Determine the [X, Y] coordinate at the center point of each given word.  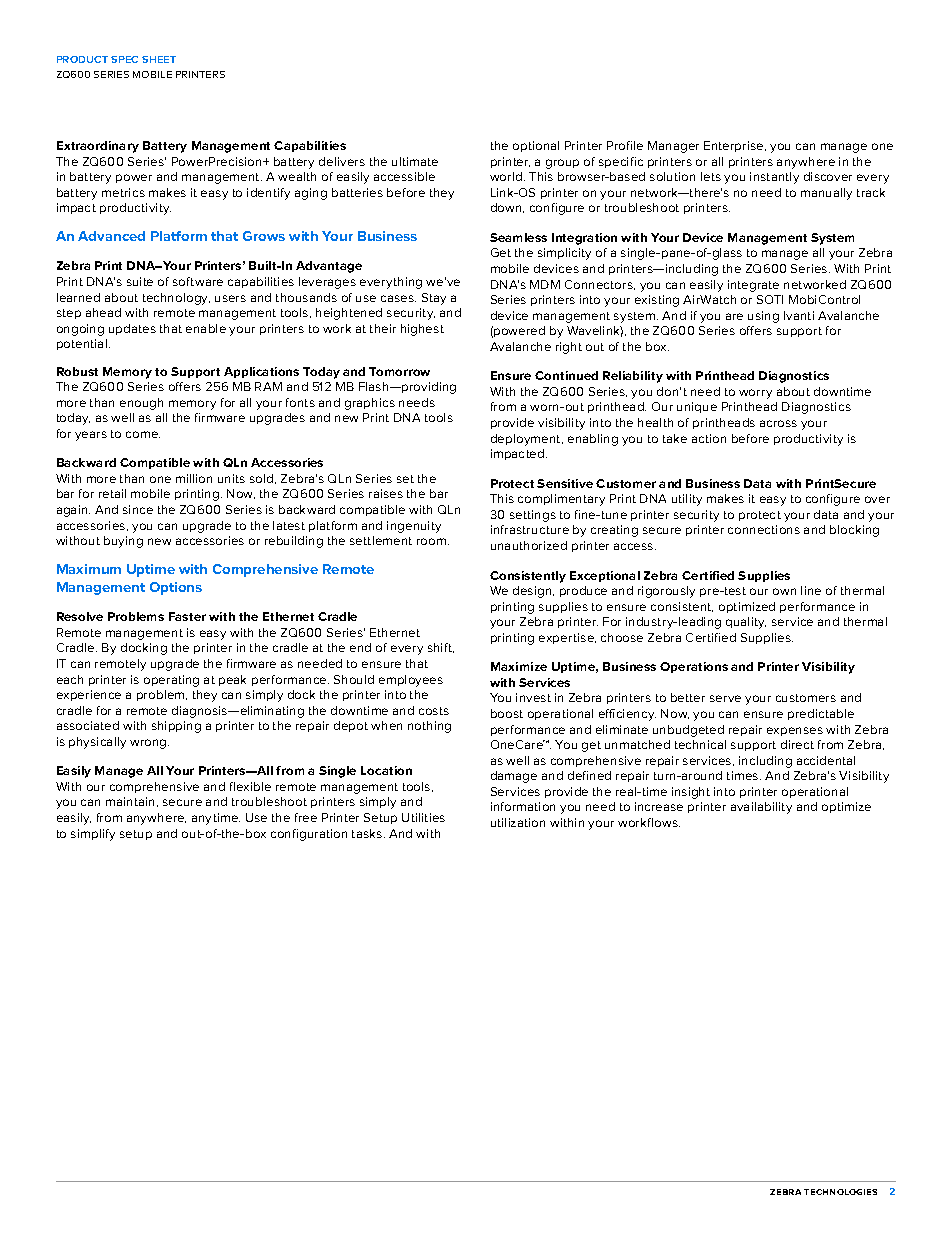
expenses [795, 731]
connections [764, 529]
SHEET [159, 59]
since [138, 509]
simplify [93, 835]
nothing [429, 727]
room [431, 541]
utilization [518, 822]
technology [176, 299]
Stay [434, 299]
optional [536, 146]
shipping [176, 727]
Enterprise [735, 146]
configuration [309, 835]
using [763, 317]
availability [761, 808]
